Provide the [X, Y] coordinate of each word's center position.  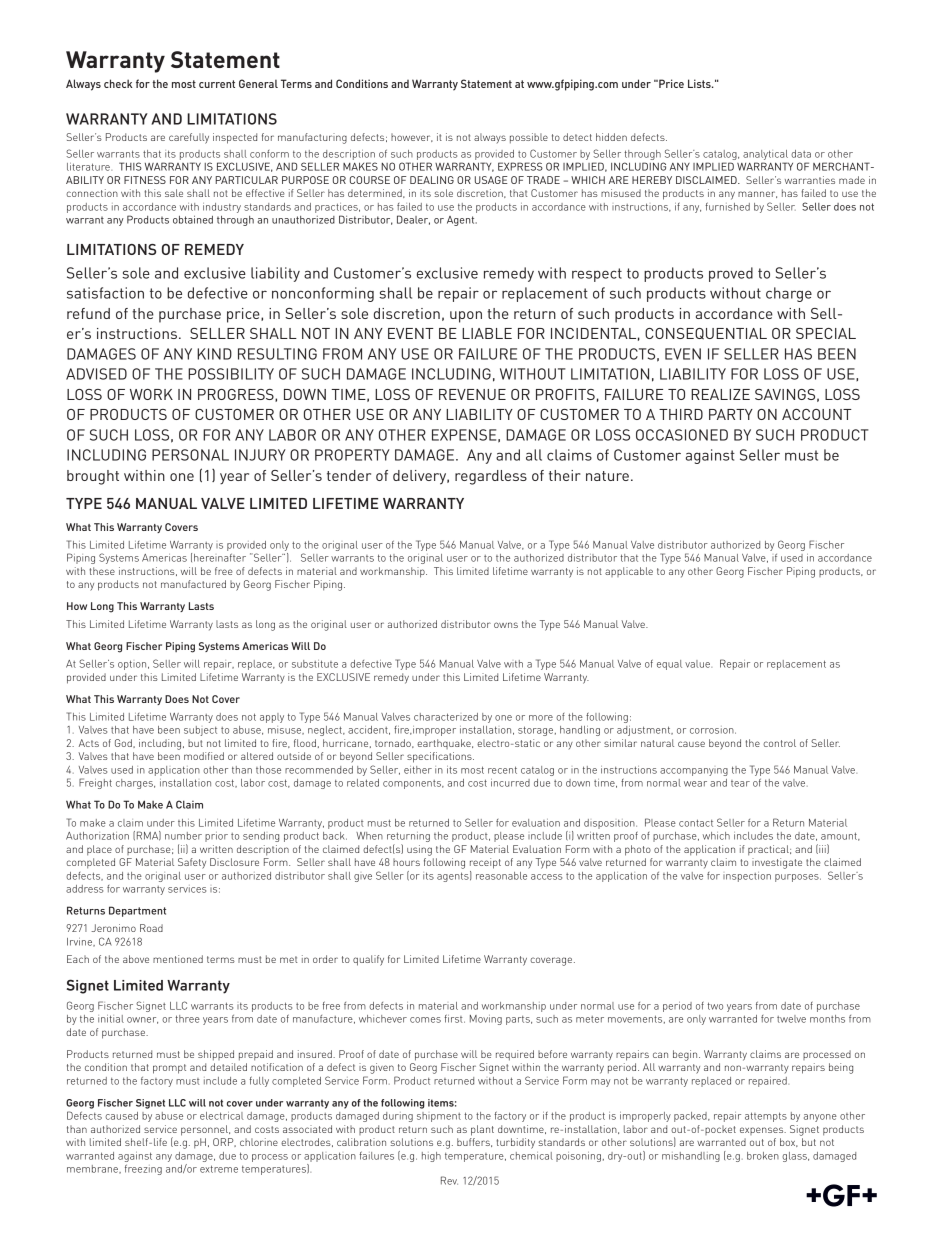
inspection [747, 877]
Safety [192, 863]
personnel [205, 1130]
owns [506, 625]
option [133, 665]
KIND [214, 354]
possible [529, 138]
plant [482, 1130]
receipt [485, 863]
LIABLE [487, 333]
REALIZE [720, 394]
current [217, 84]
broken [763, 1156]
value [698, 664]
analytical [765, 155]
